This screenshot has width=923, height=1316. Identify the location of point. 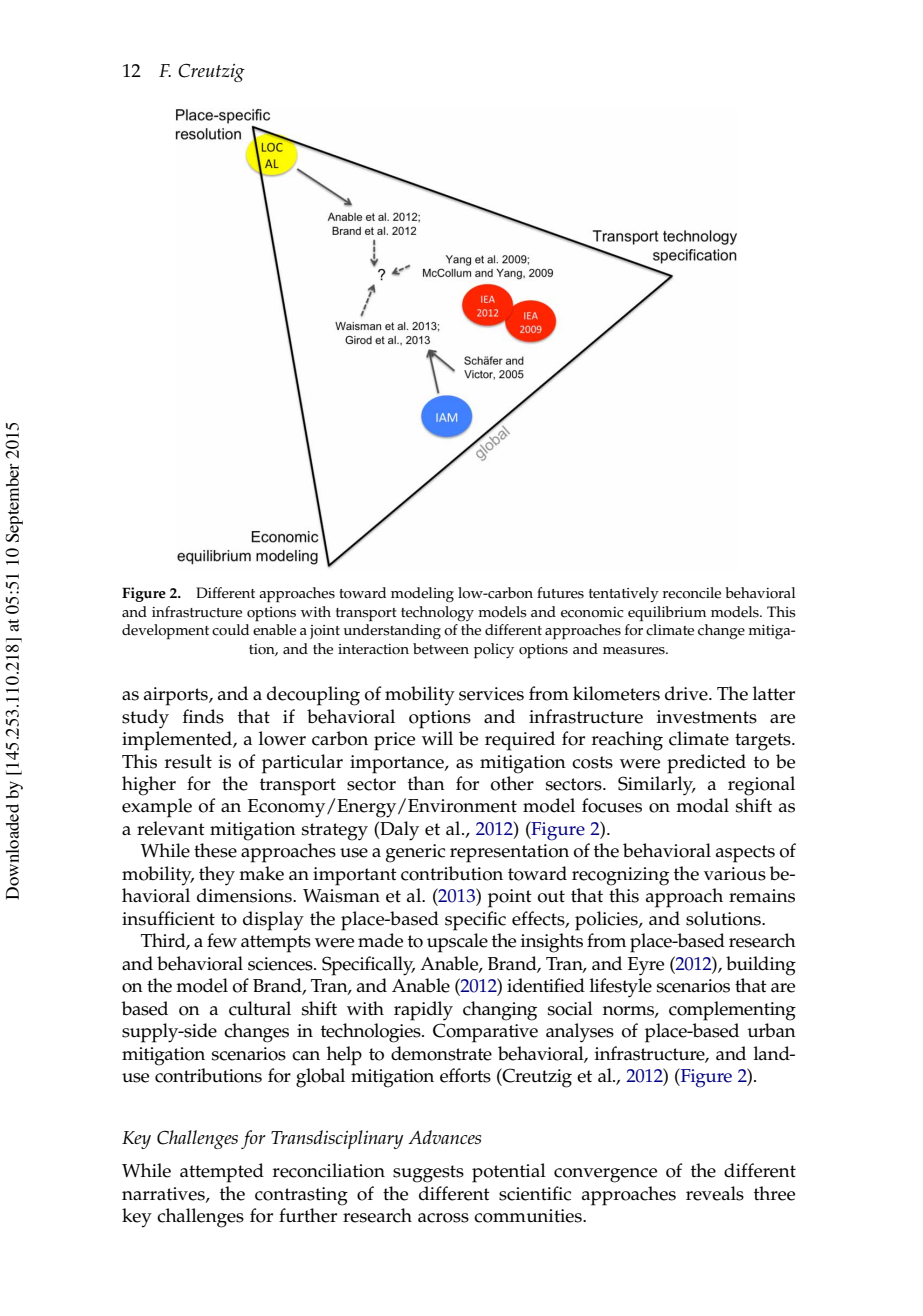
(510, 898).
